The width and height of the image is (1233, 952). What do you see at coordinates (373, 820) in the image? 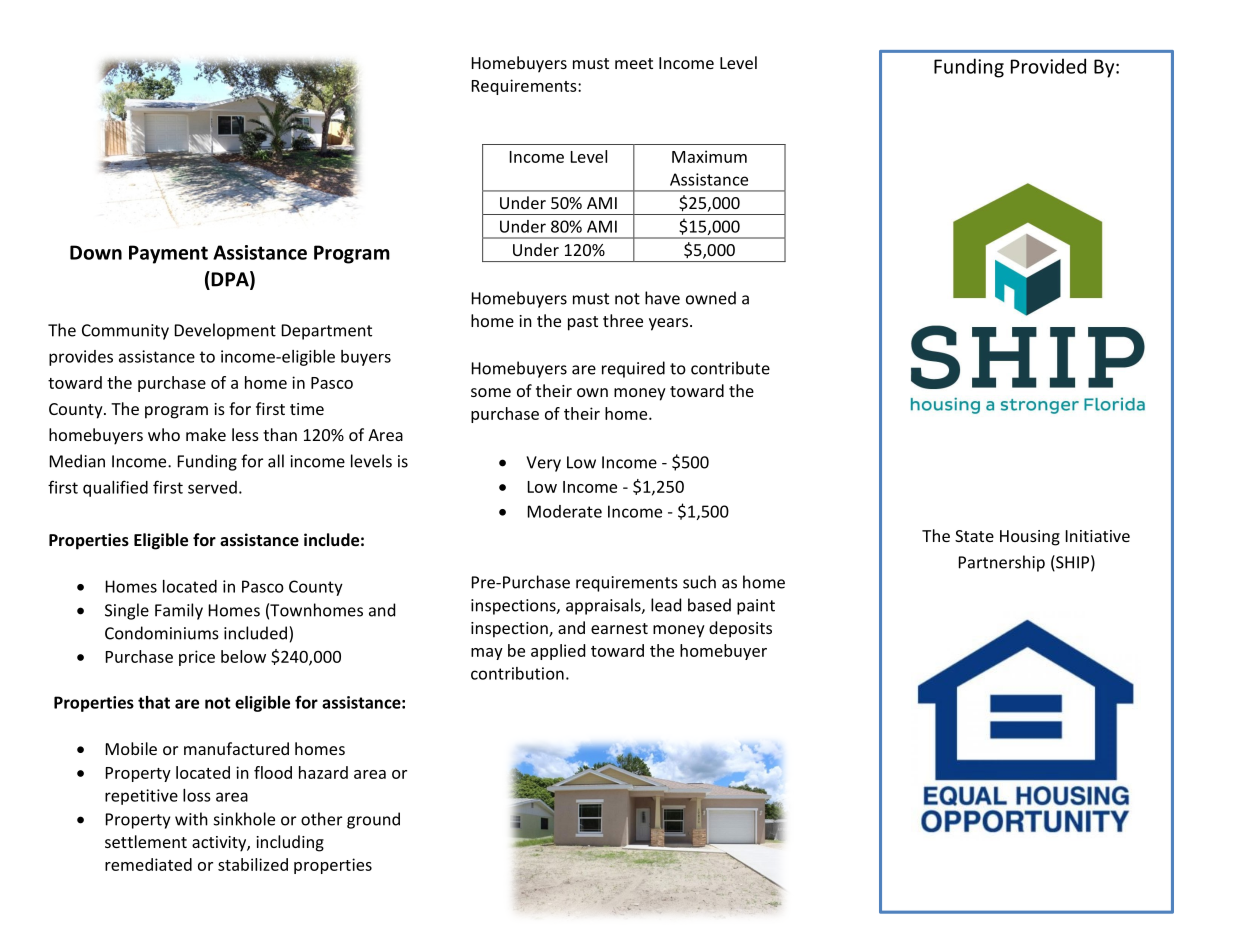
I see `ground` at bounding box center [373, 820].
